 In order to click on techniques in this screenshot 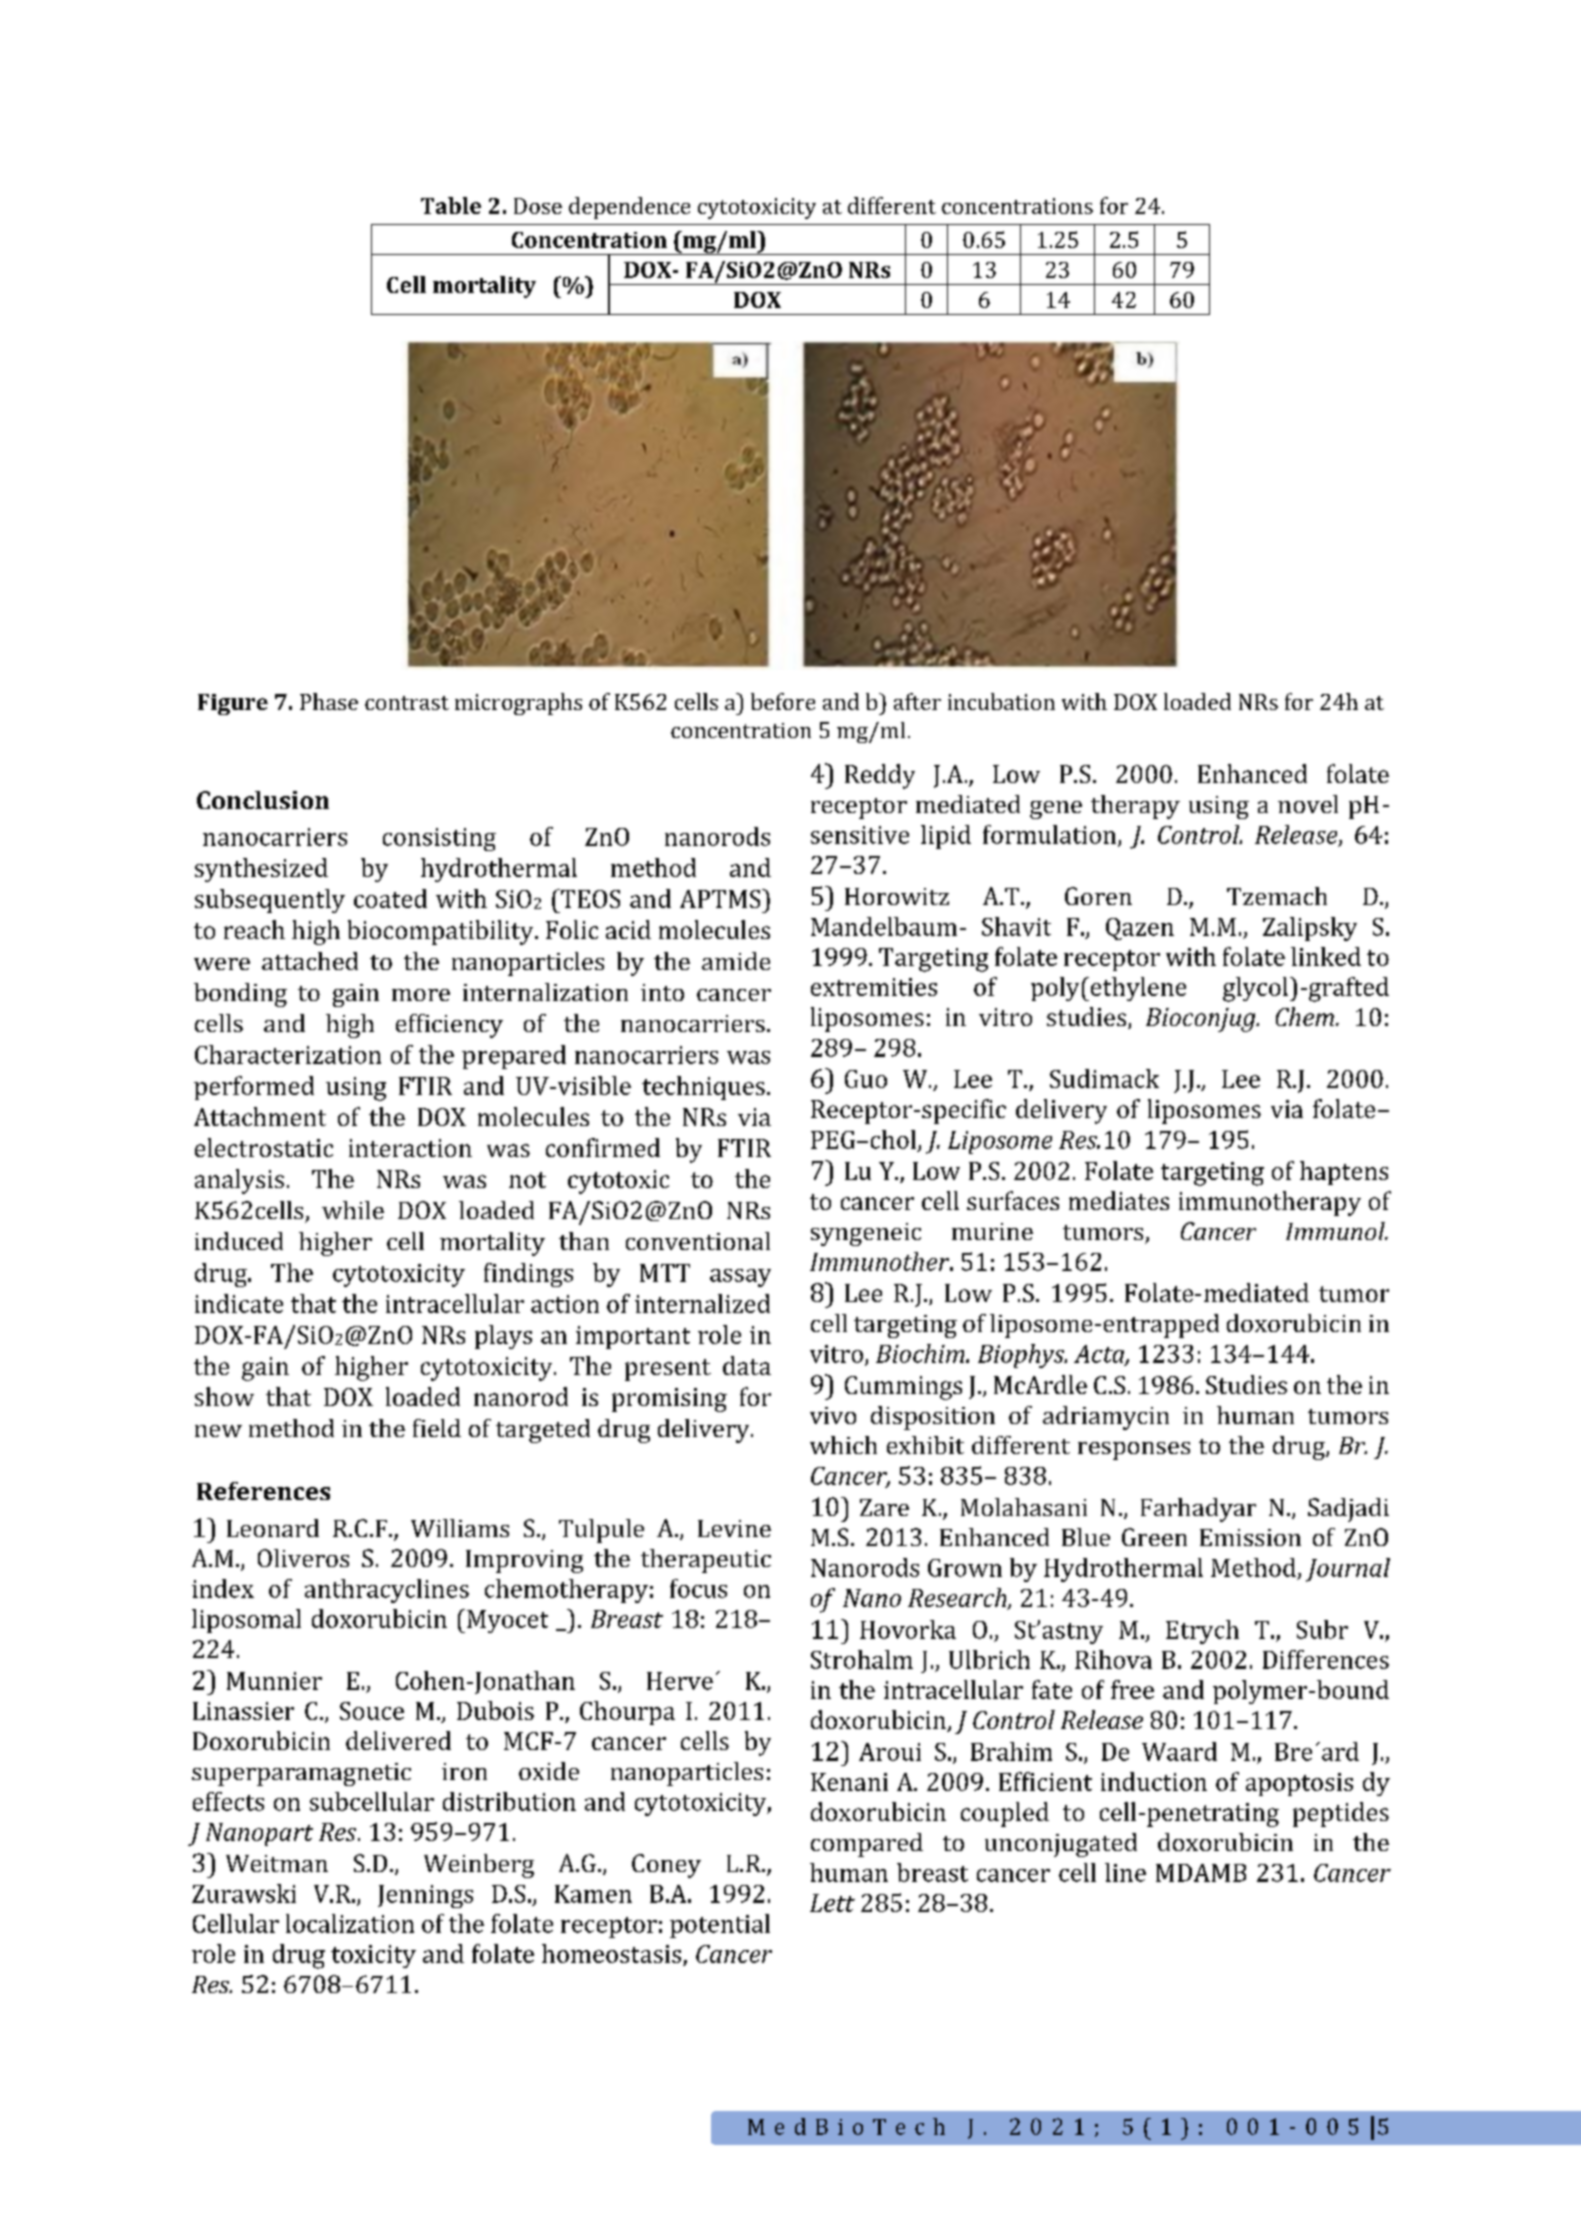, I will do `click(703, 1088)`.
